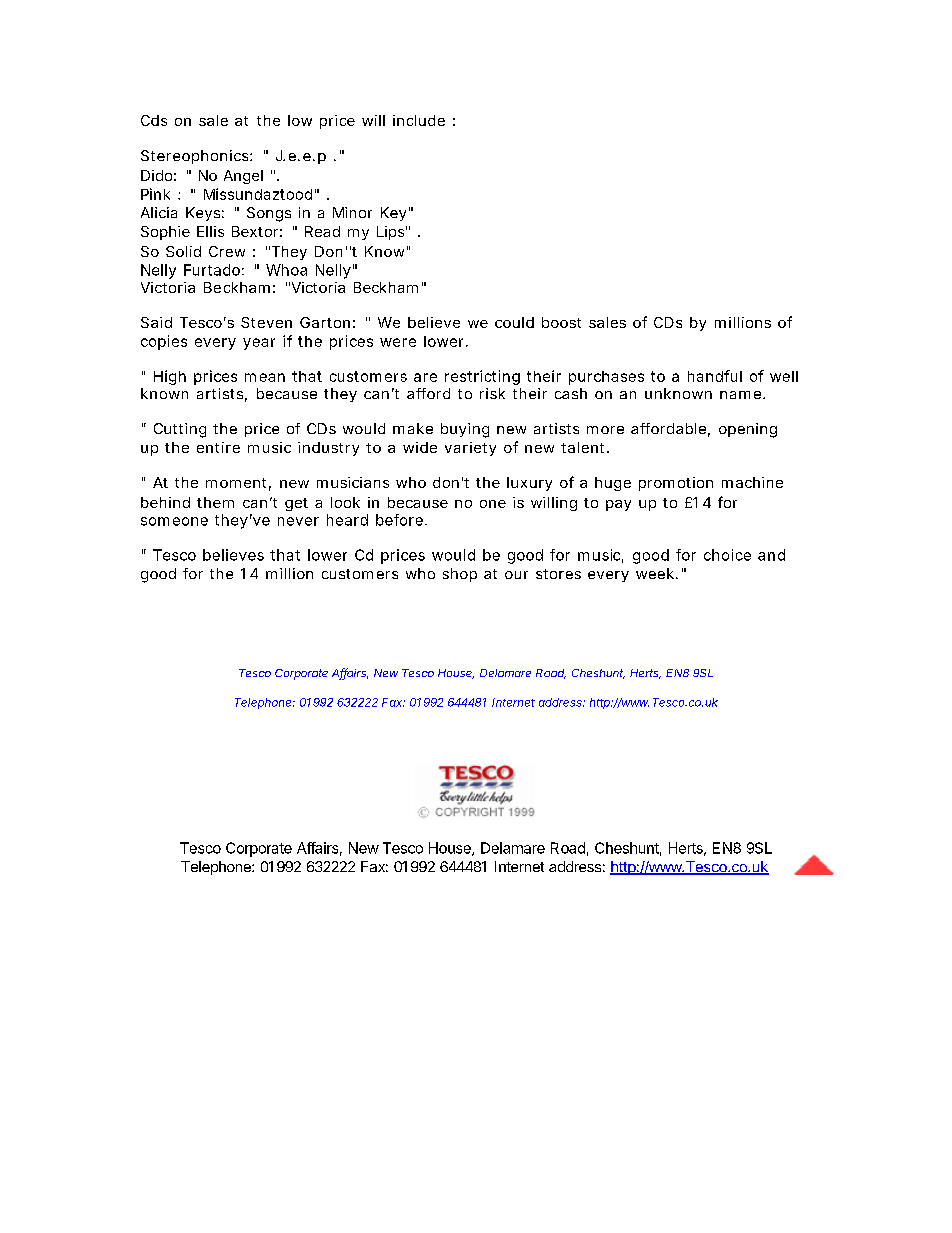  What do you see at coordinates (243, 177) in the document?
I see `Angel` at bounding box center [243, 177].
